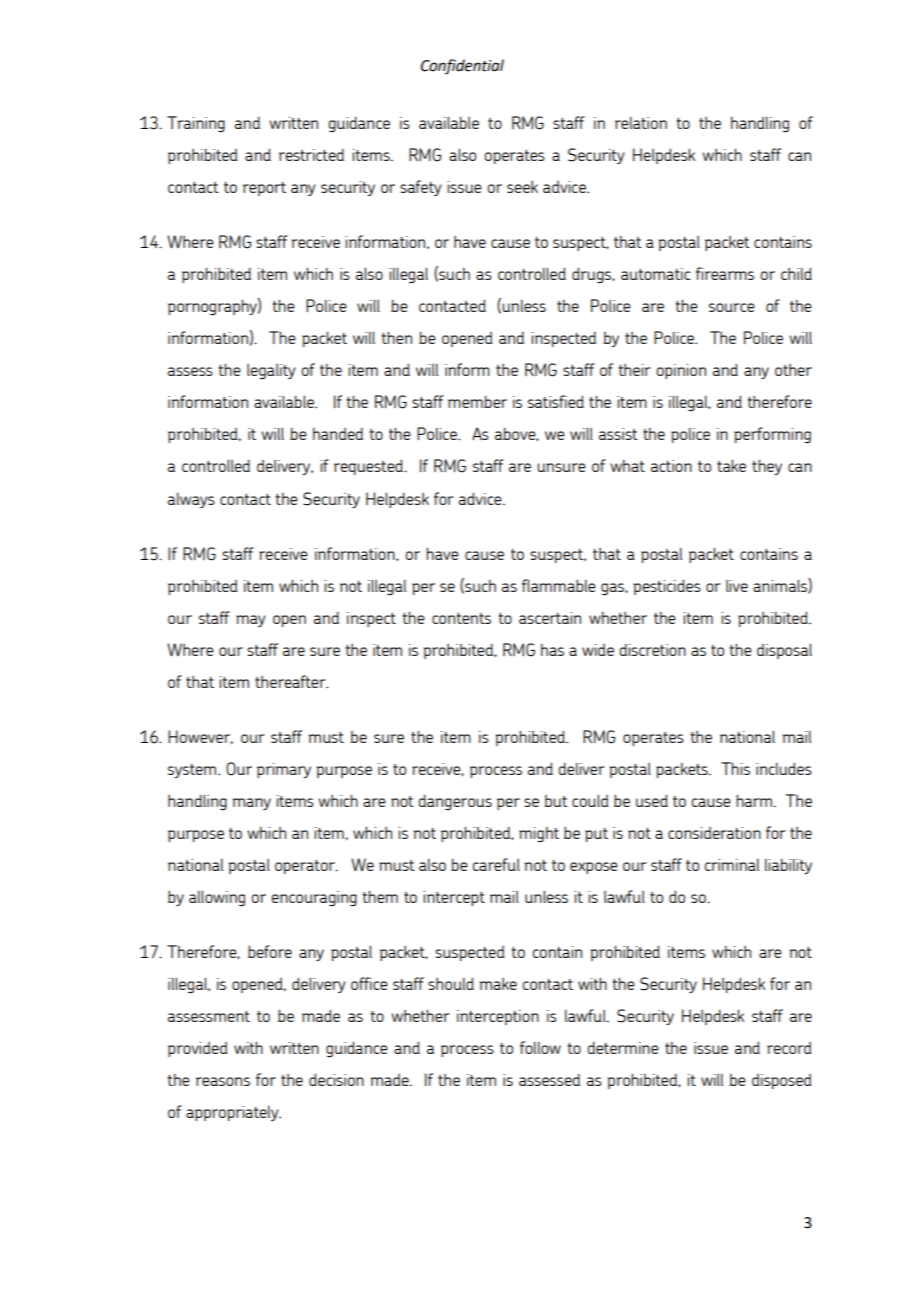 The height and width of the image is (1308, 924). What do you see at coordinates (461, 618) in the image?
I see `contents` at bounding box center [461, 618].
